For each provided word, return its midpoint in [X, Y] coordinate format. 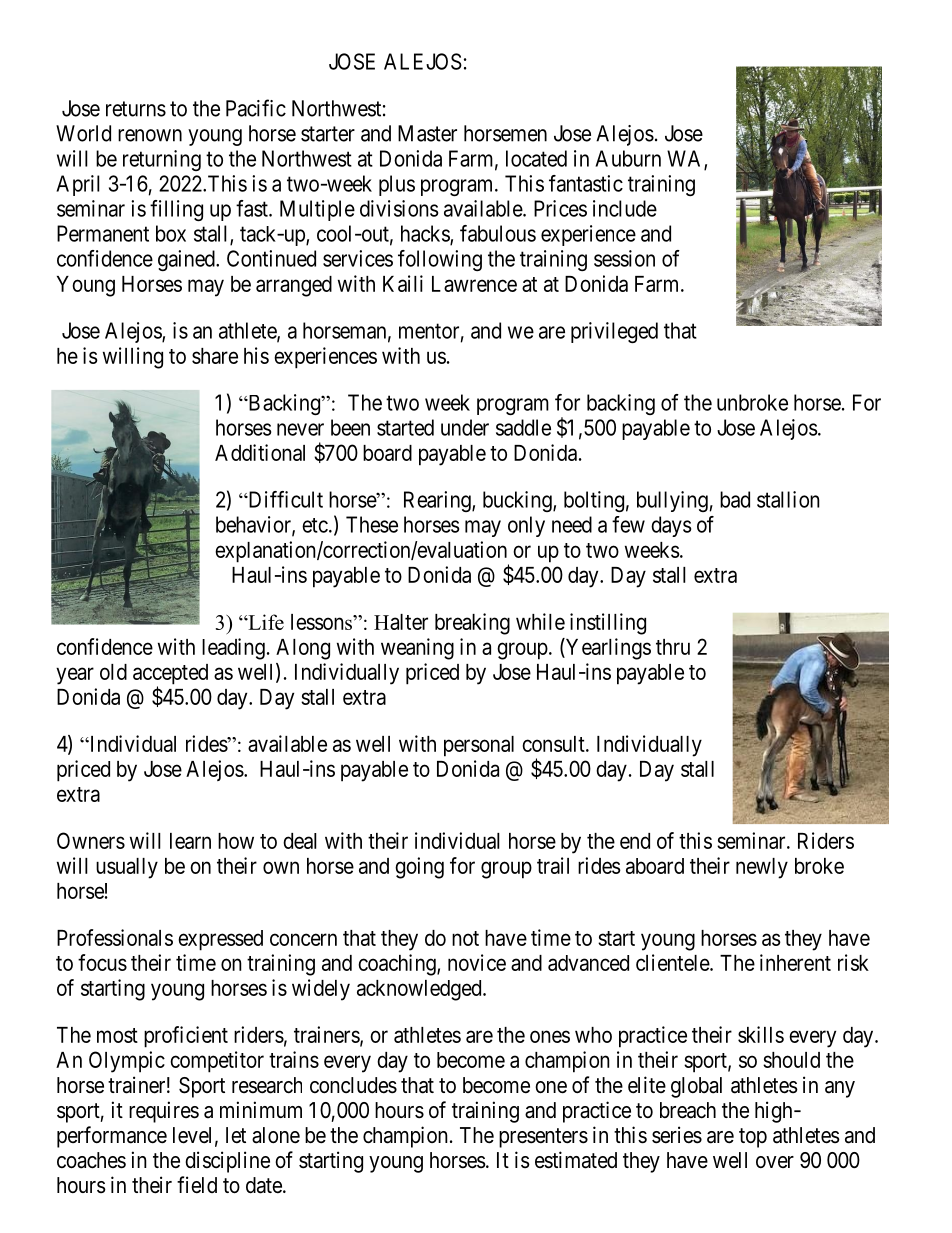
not [465, 938]
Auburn [628, 158]
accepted [170, 675]
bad [735, 499]
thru [673, 647]
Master [427, 133]
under [465, 427]
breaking [472, 624]
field [197, 1185]
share [215, 356]
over [775, 1162]
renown [150, 135]
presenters [543, 1138]
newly [762, 868]
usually [127, 868]
